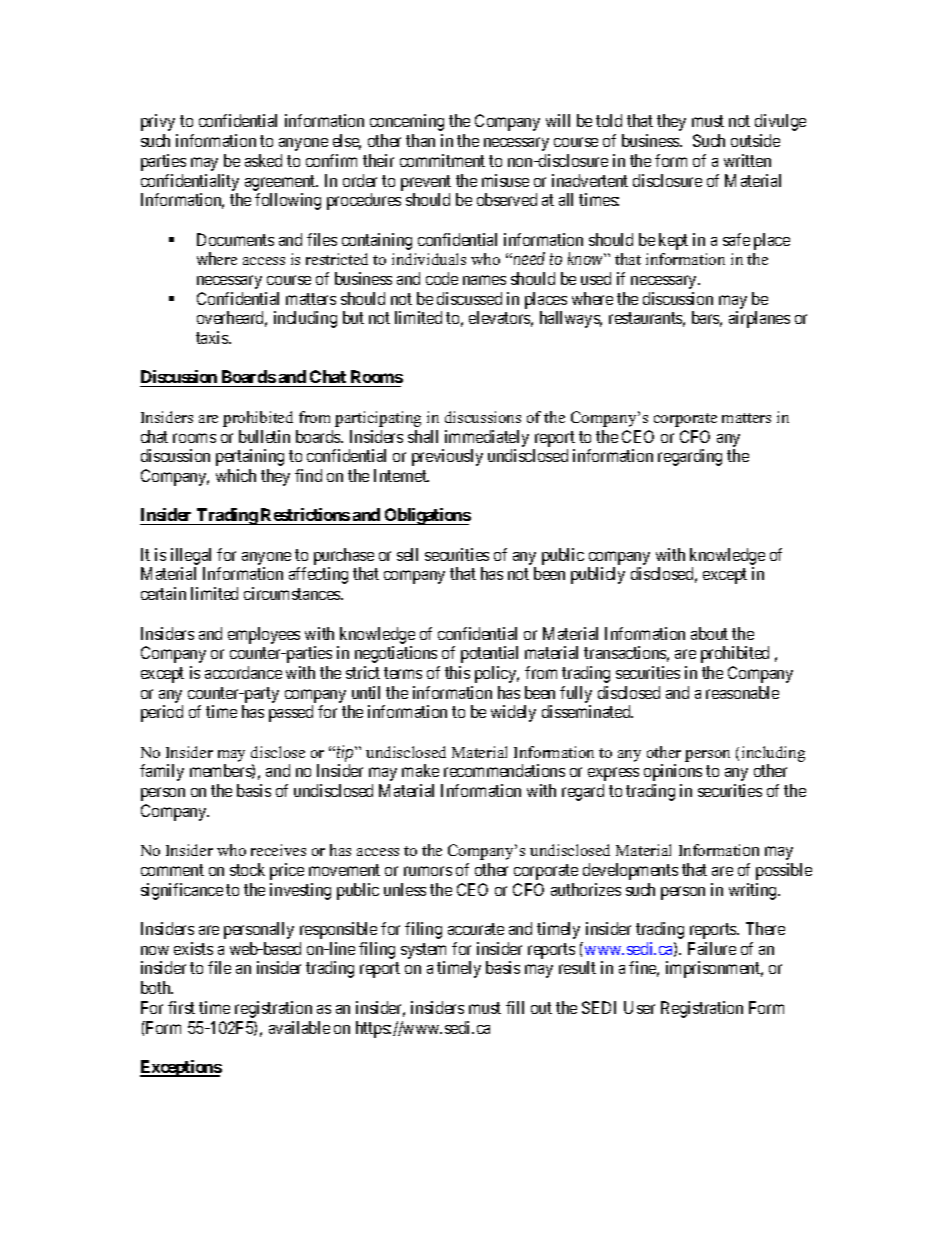 The image size is (952, 1233). Describe the element at coordinates (714, 969) in the screenshot. I see `imprisonment` at that location.
